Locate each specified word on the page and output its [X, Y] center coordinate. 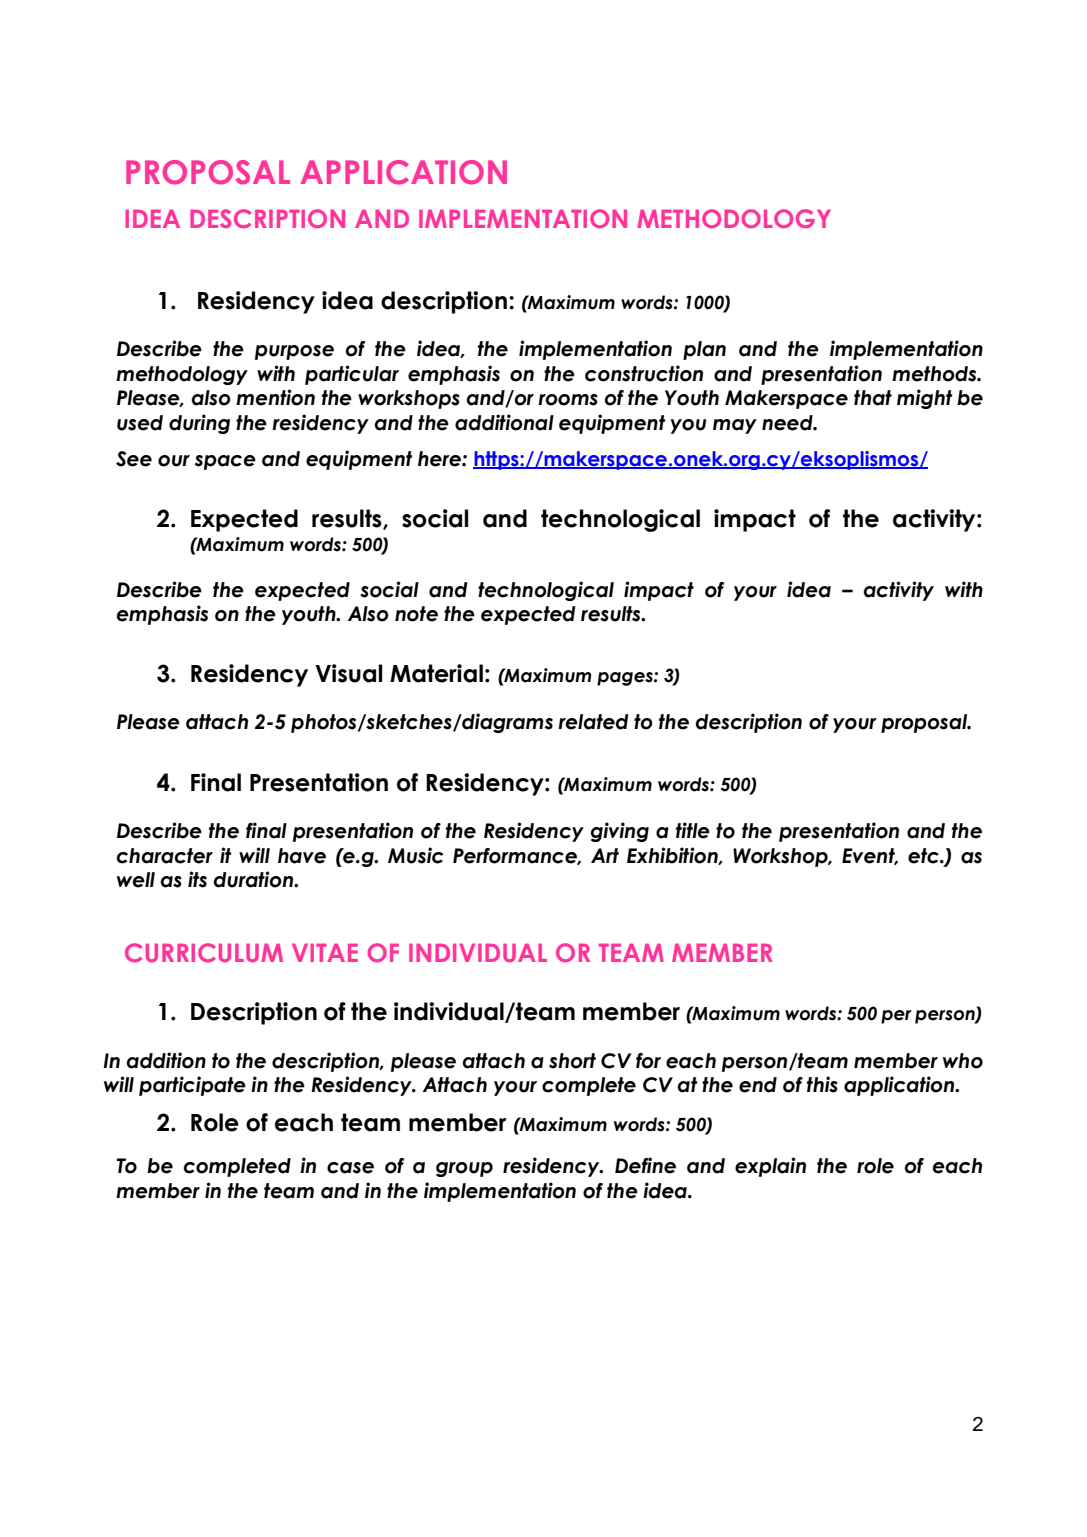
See [134, 459]
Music [416, 855]
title [693, 830]
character [165, 856]
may [735, 426]
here [440, 459]
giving [620, 832]
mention [275, 397]
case [350, 1168]
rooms [568, 400]
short [572, 1061]
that [873, 398]
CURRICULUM [204, 952]
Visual [349, 673]
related [593, 722]
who [963, 1061]
